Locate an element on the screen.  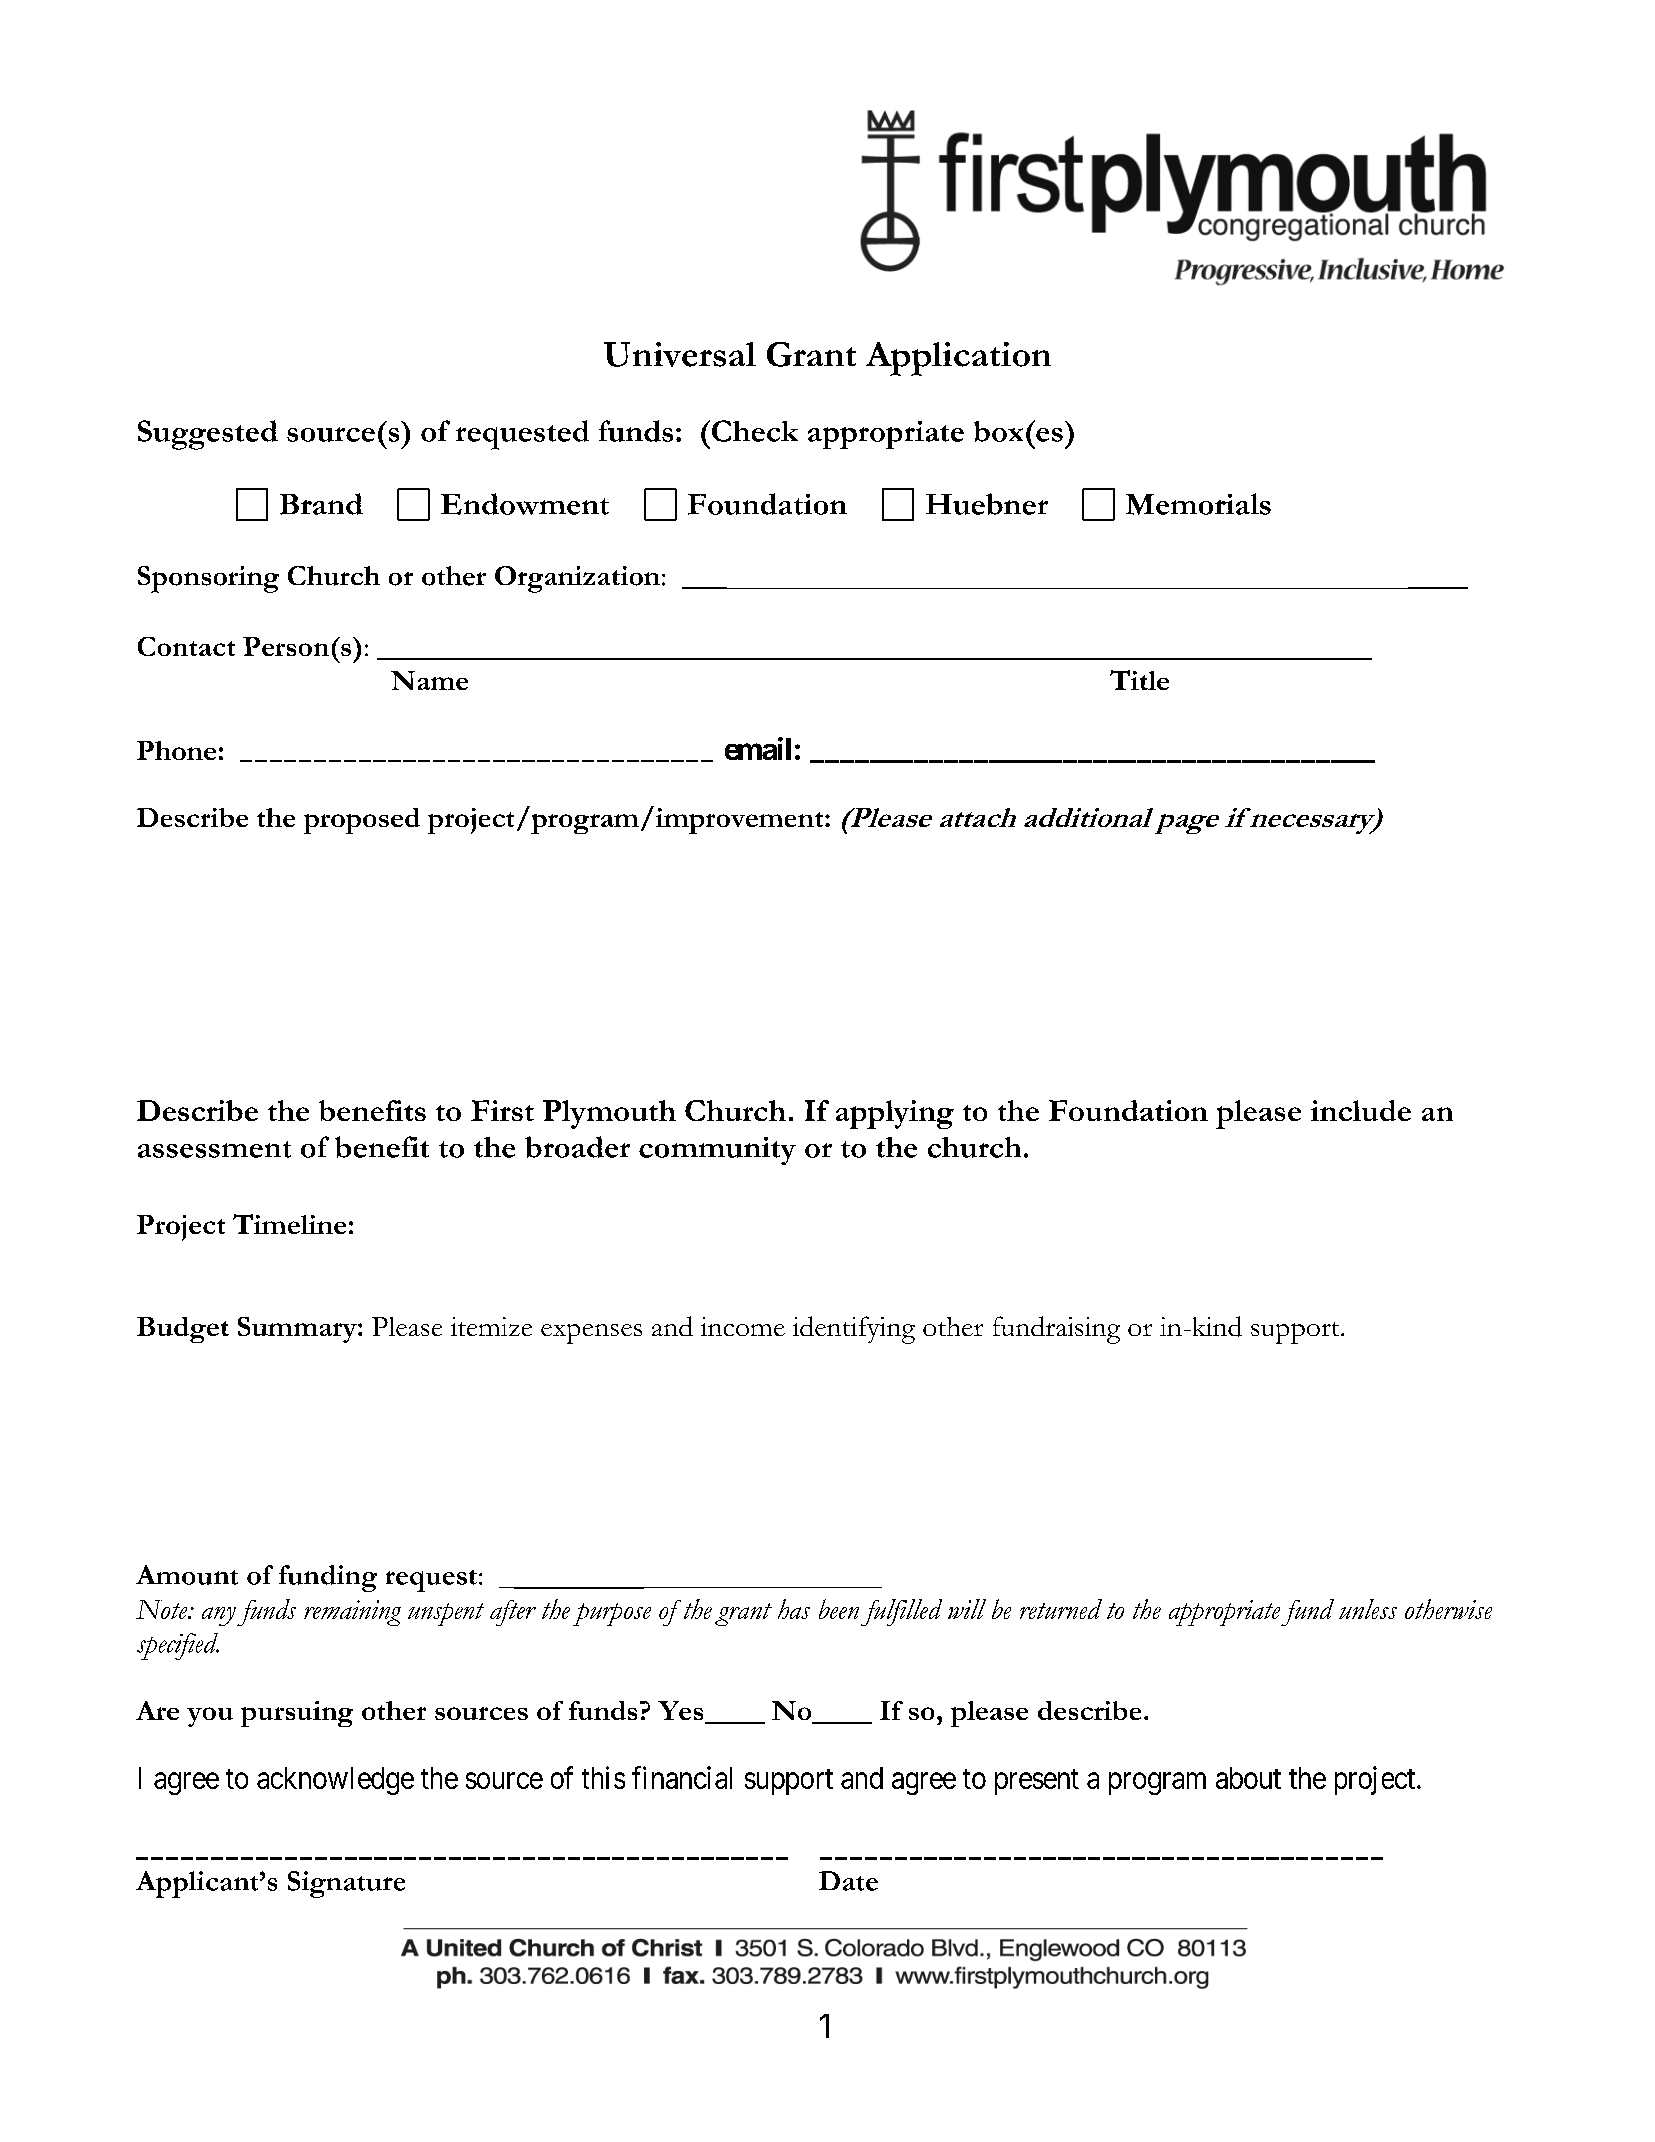
Suggested is located at coordinates (208, 435).
